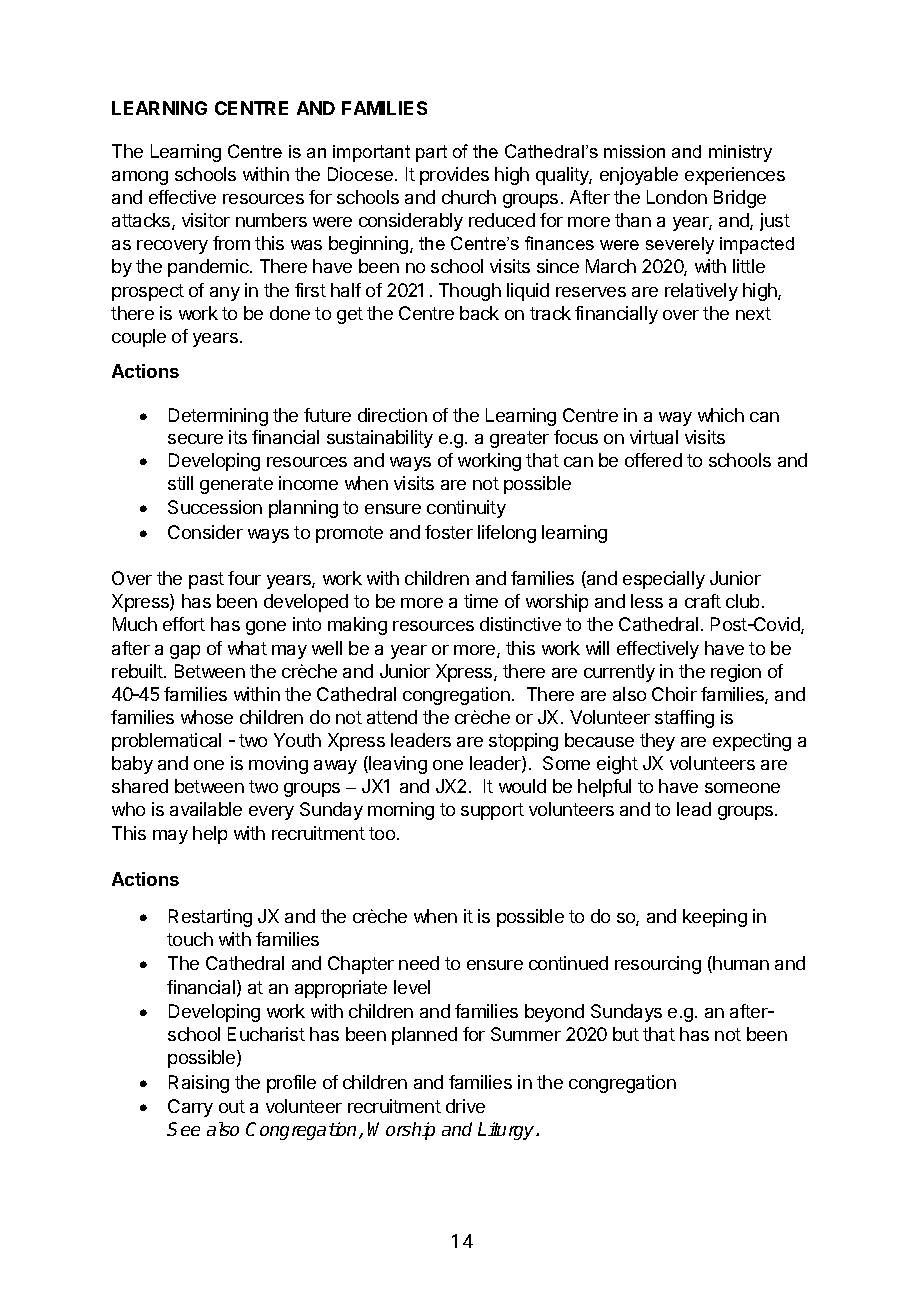 This document has width=924, height=1309. What do you see at coordinates (419, 963) in the document?
I see `need` at bounding box center [419, 963].
